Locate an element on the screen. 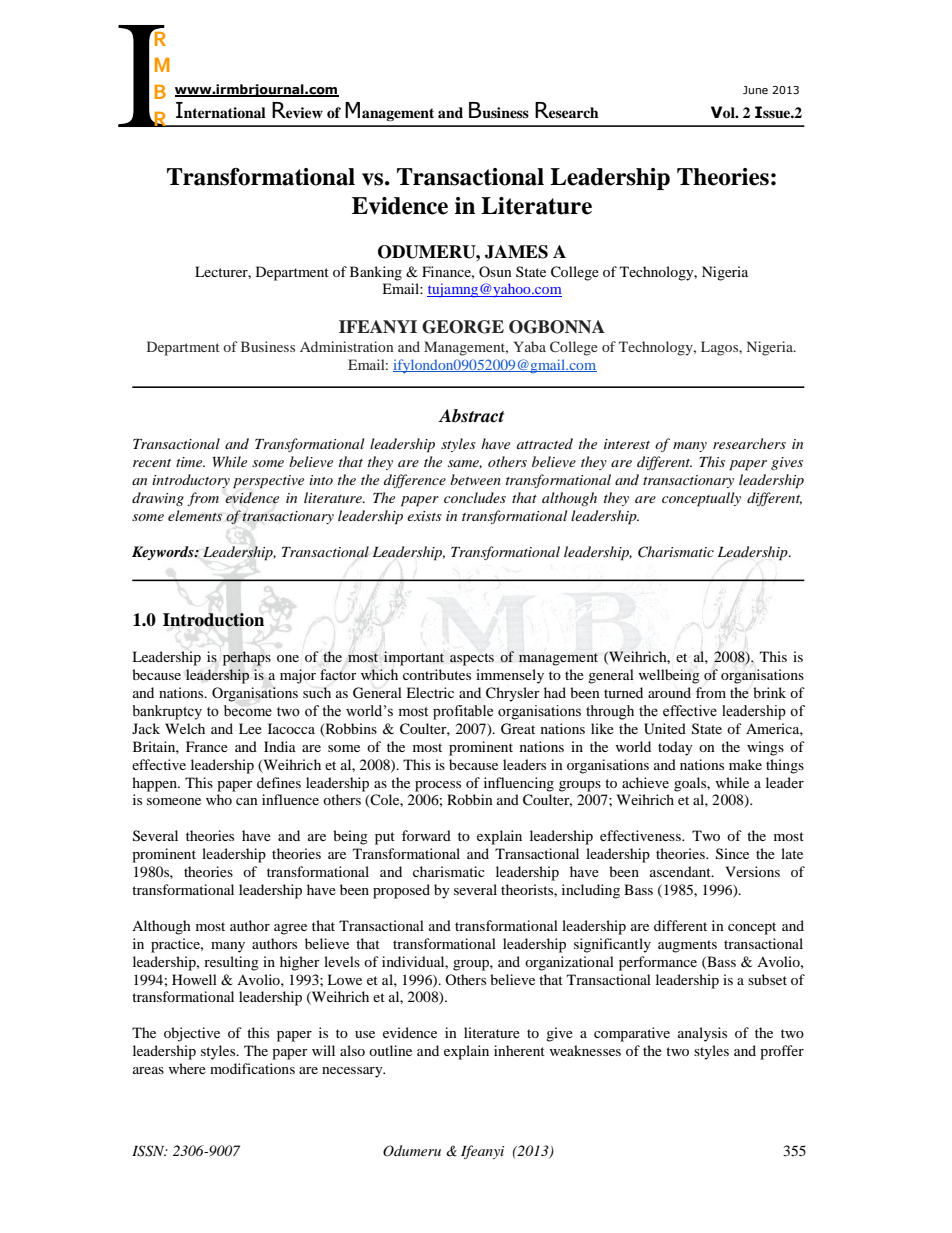  around is located at coordinates (669, 692).
